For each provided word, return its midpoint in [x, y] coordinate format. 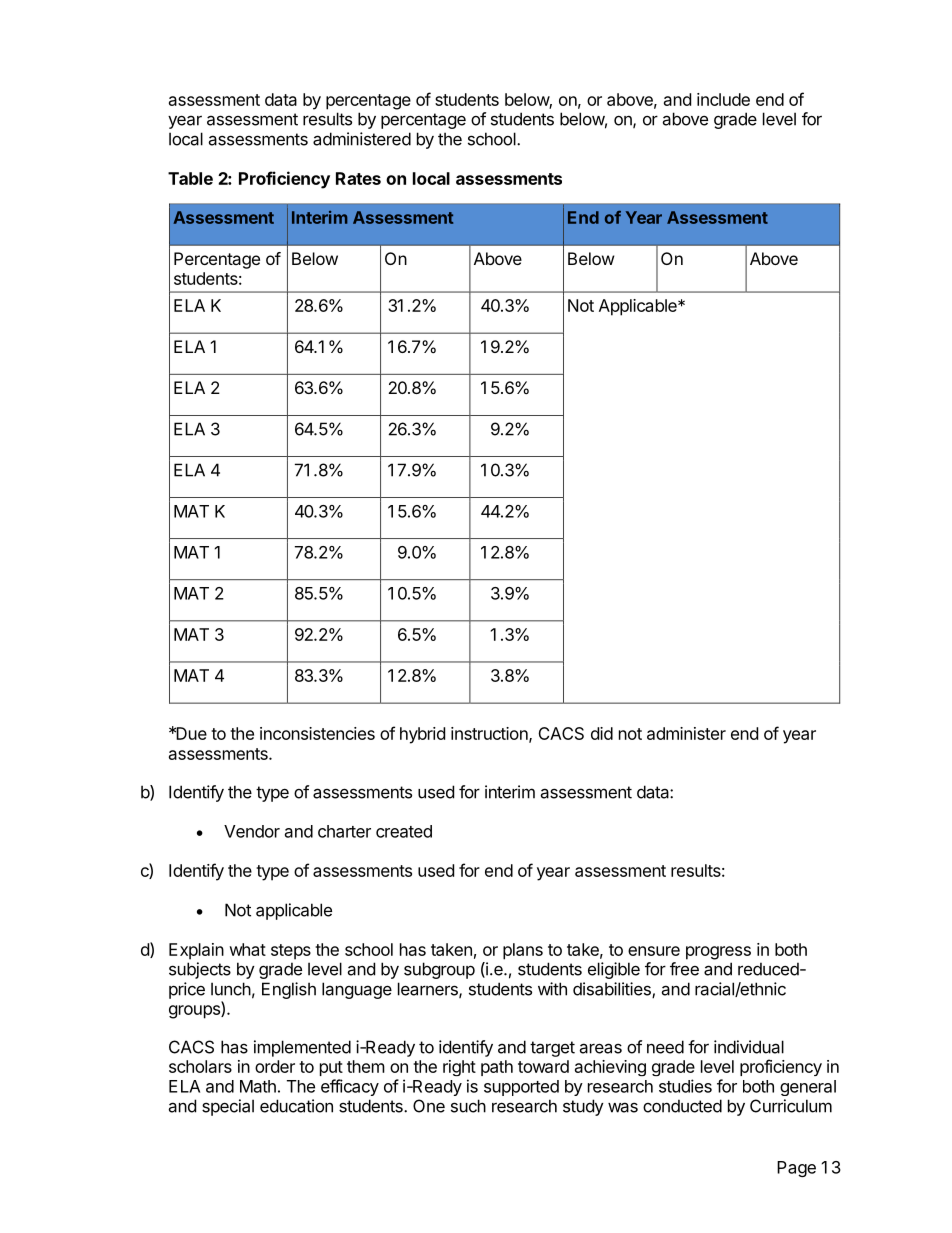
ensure [654, 951]
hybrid [422, 735]
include [723, 99]
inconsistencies [317, 733]
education [296, 1106]
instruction [490, 734]
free [684, 969]
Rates [358, 178]
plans [523, 951]
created [404, 831]
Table [190, 178]
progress [718, 953]
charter [344, 831]
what [247, 949]
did [602, 733]
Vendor [252, 831]
